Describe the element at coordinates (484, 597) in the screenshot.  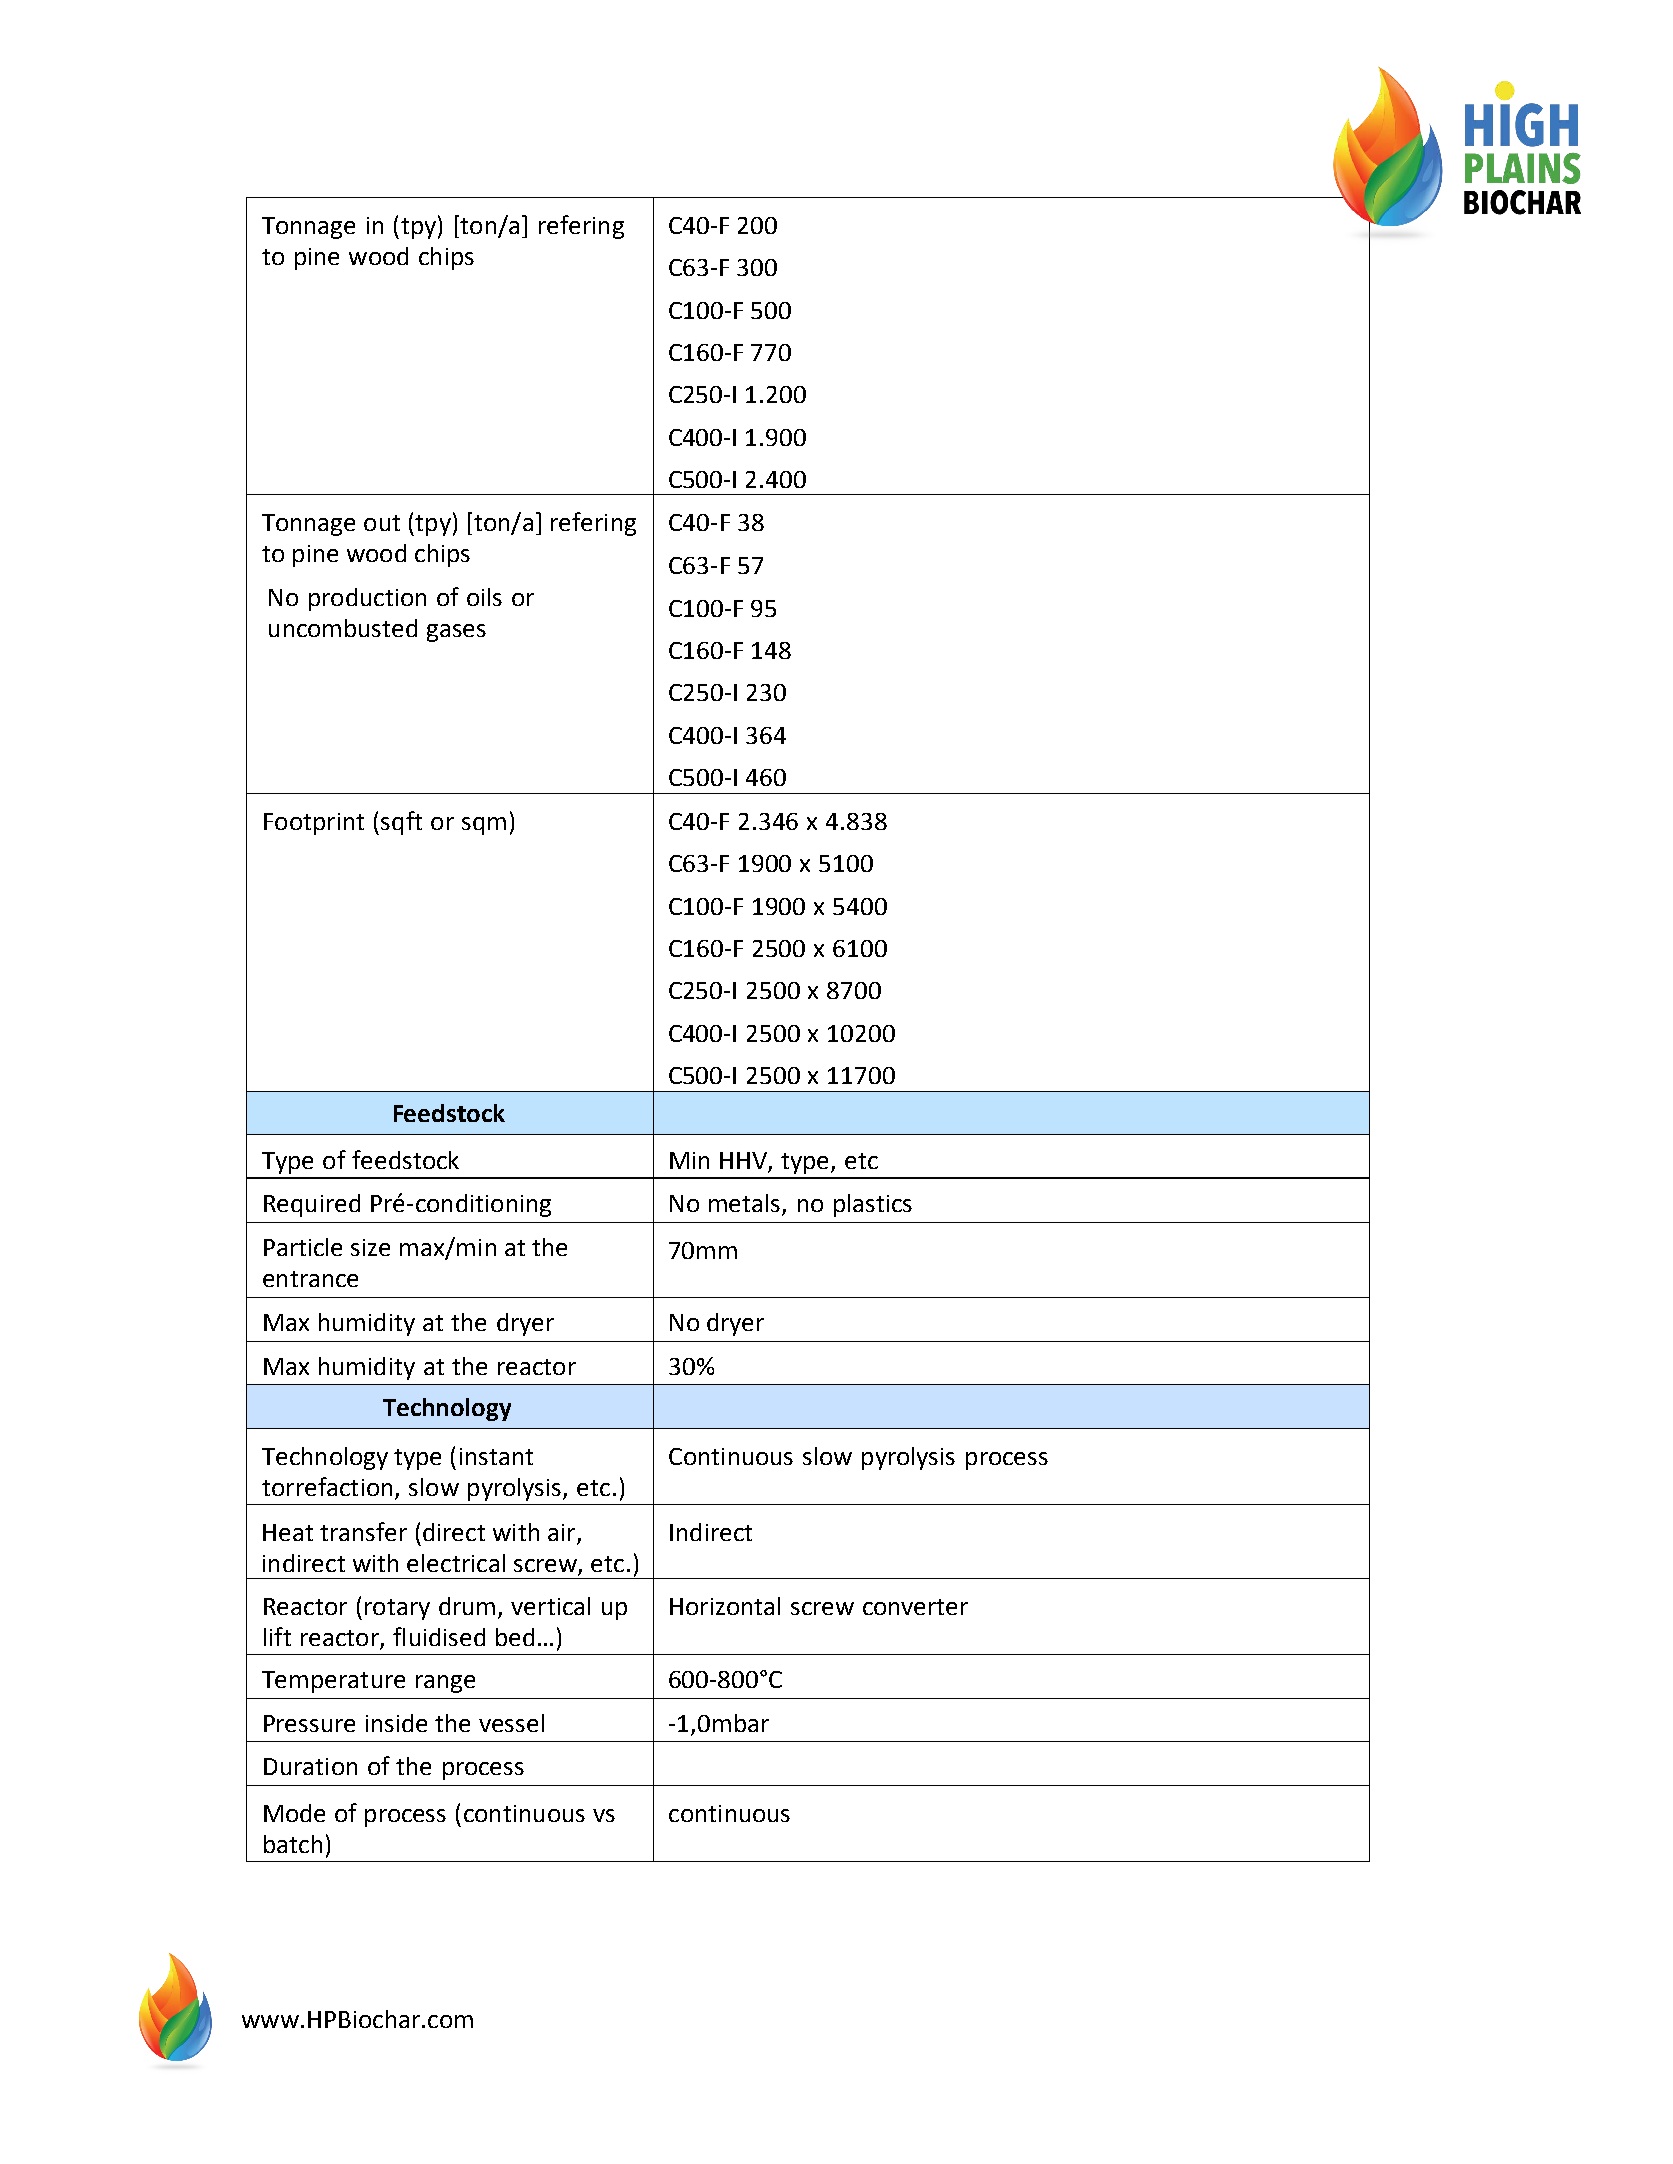
I see `oils` at that location.
